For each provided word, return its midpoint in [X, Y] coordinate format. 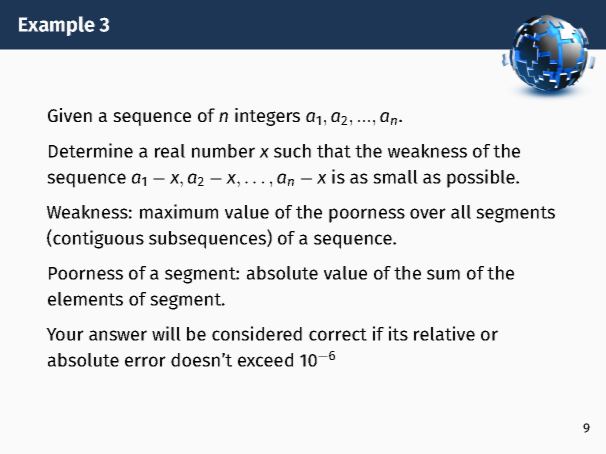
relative [444, 333]
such [292, 151]
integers [267, 117]
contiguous [97, 239]
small [395, 177]
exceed [265, 360]
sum [443, 274]
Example [57, 26]
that [334, 151]
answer [118, 335]
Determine [91, 150]
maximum [179, 211]
